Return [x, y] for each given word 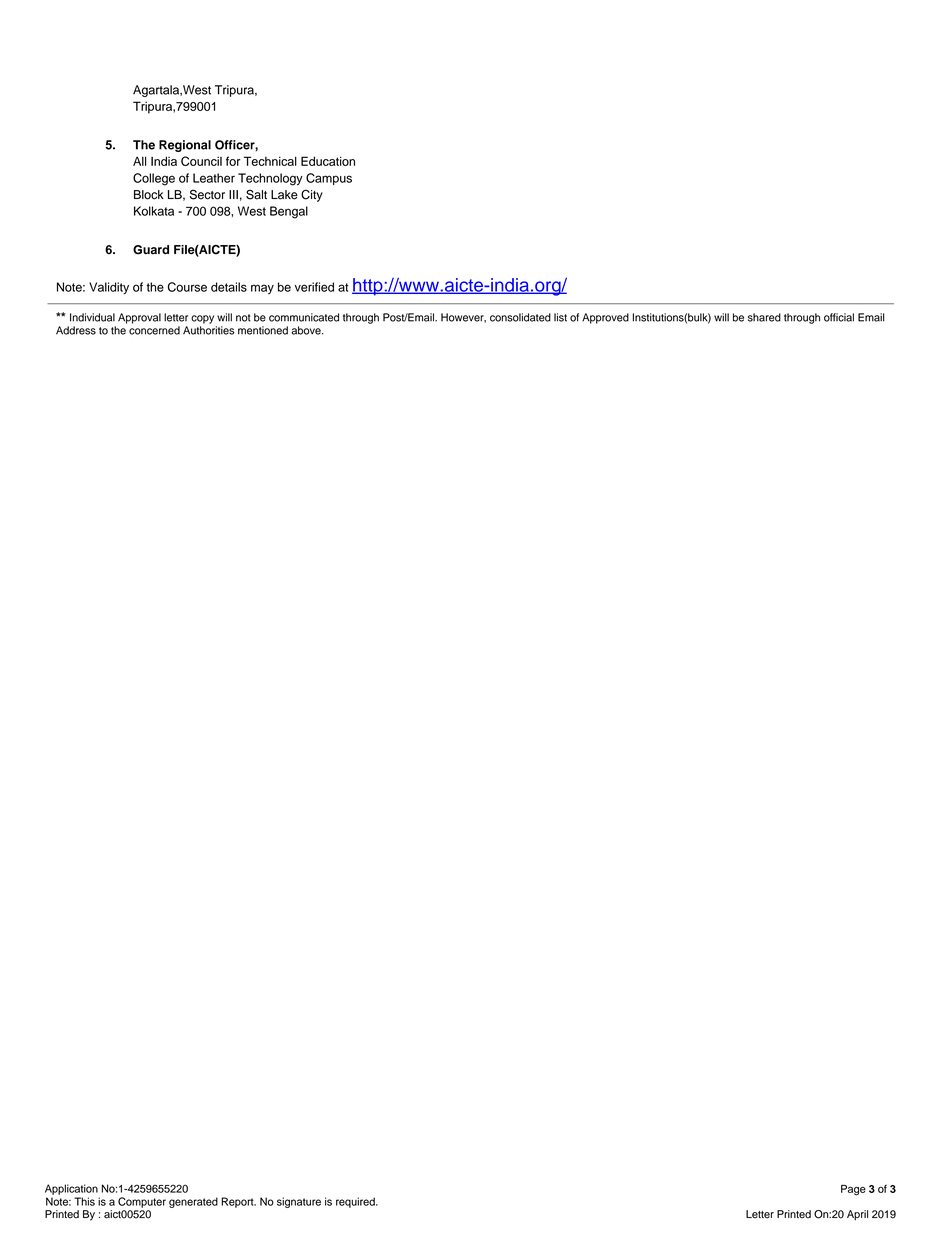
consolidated [520, 317]
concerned [154, 330]
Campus [329, 179]
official [839, 317]
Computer [142, 1202]
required [356, 1202]
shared [764, 317]
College [154, 179]
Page [853, 1190]
